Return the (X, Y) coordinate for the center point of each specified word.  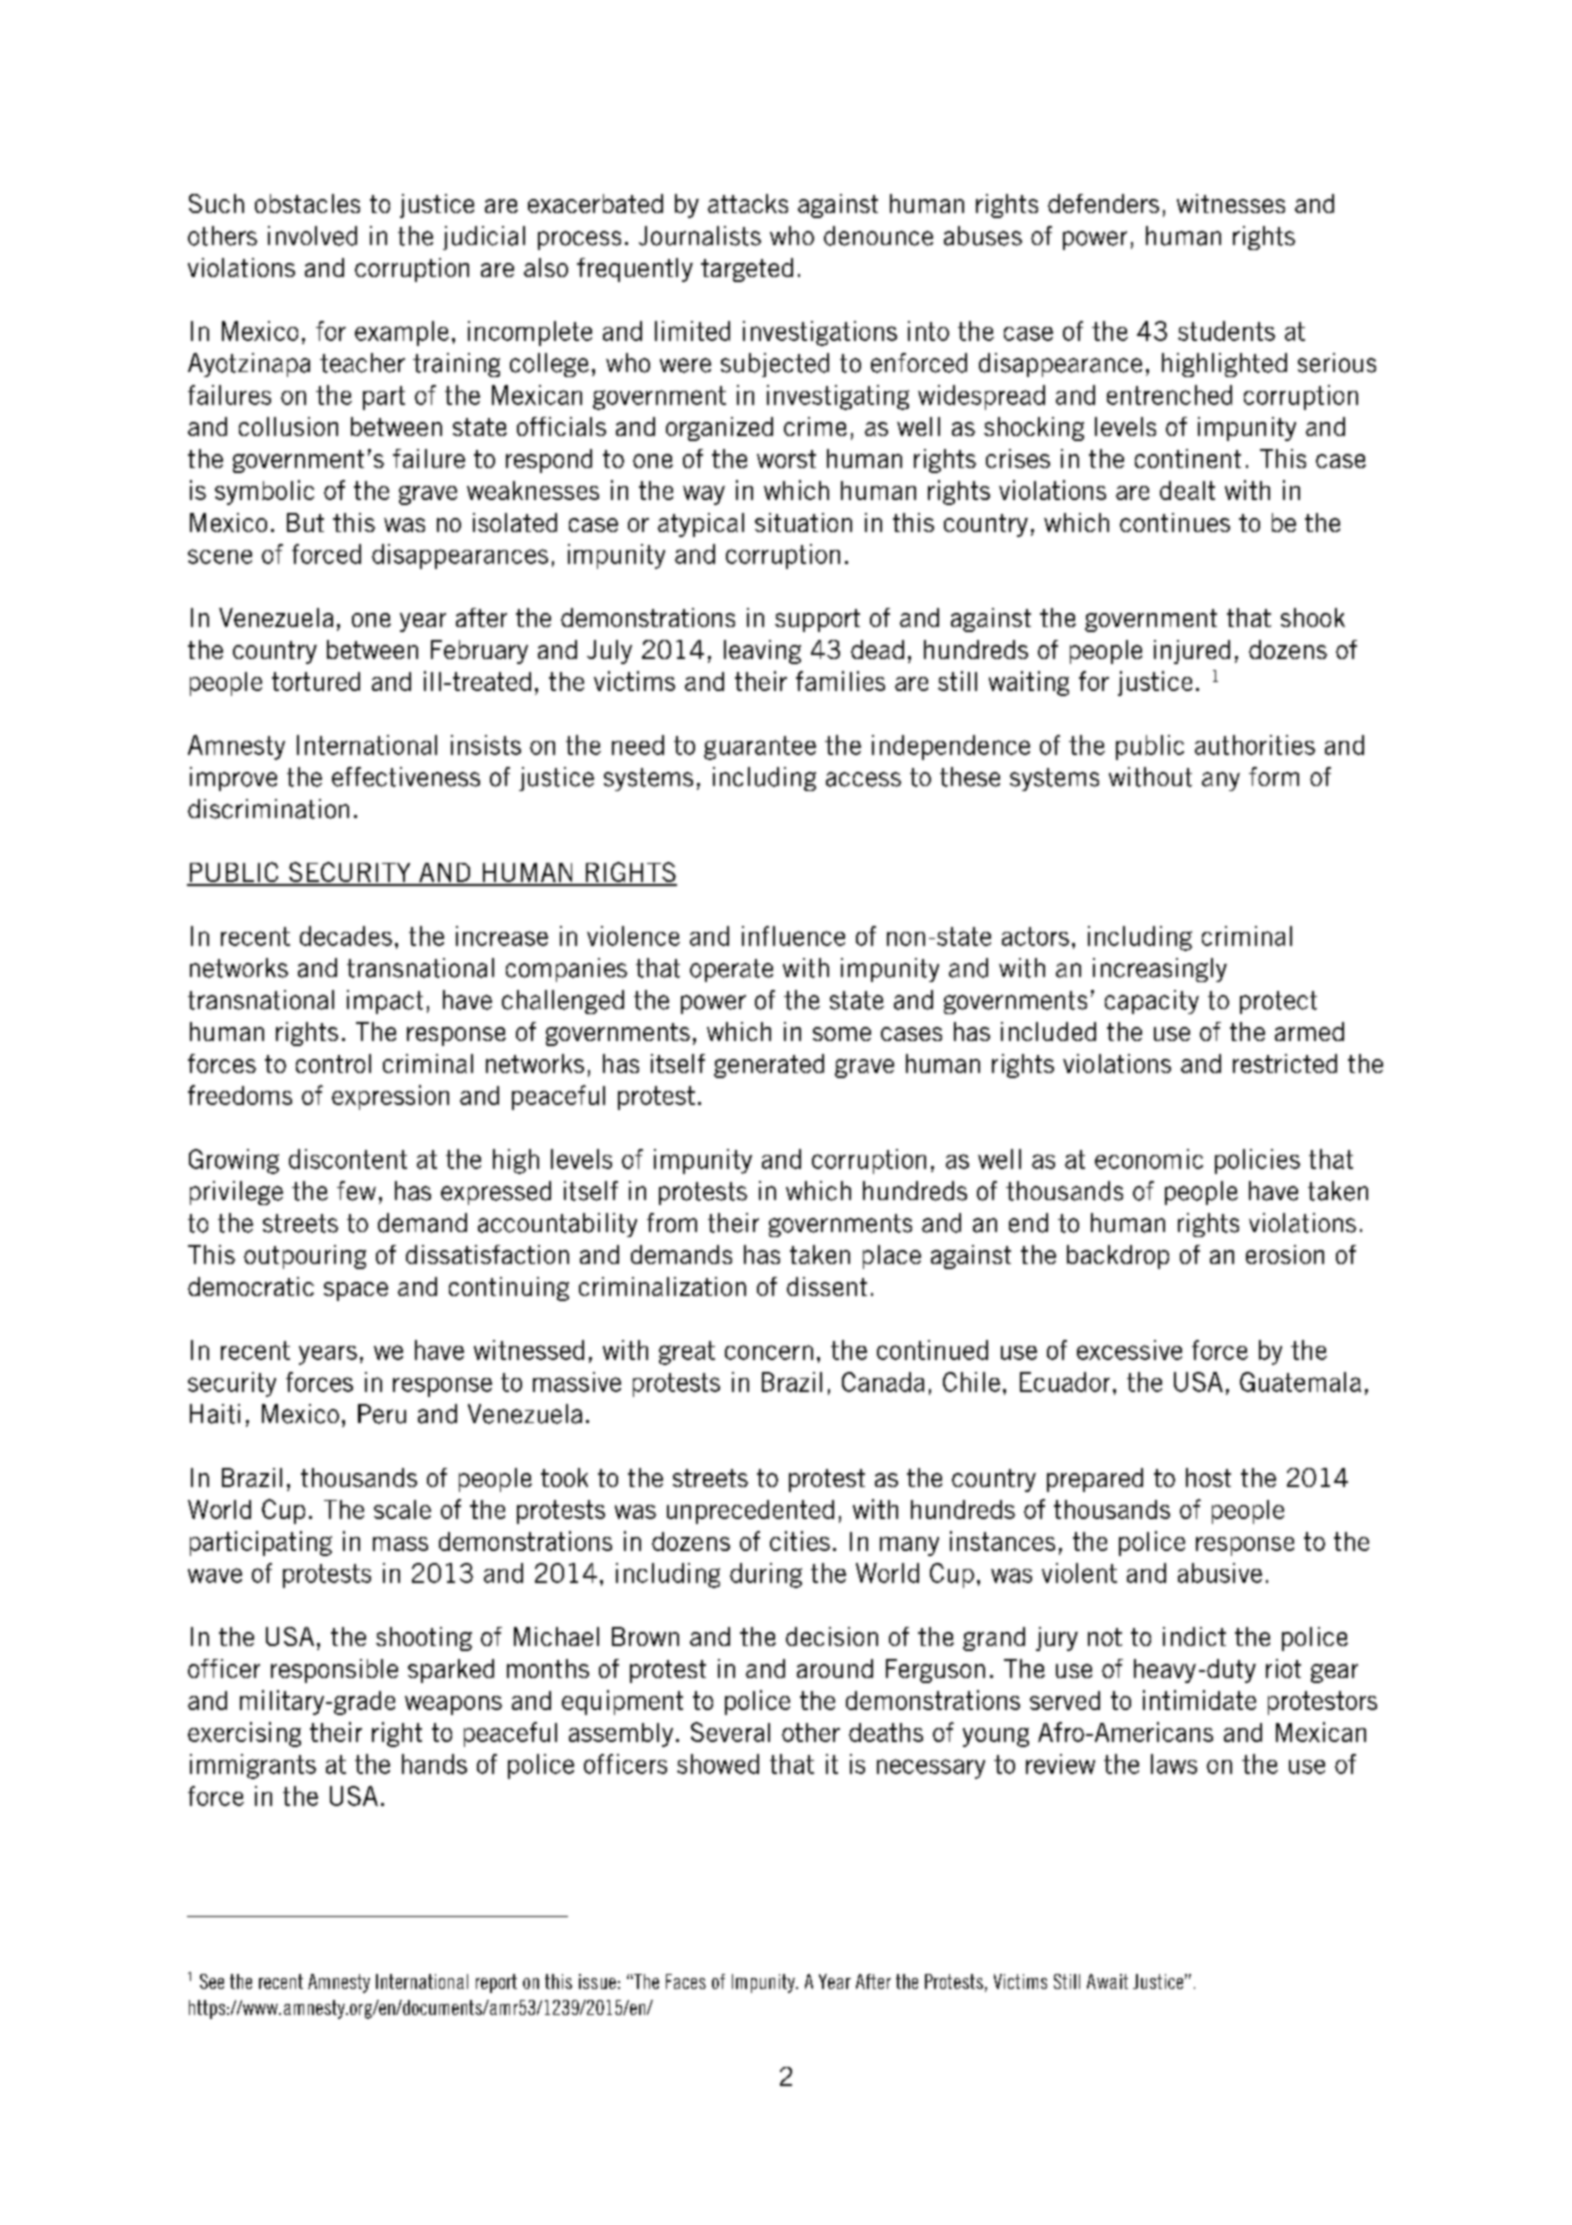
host (1208, 1477)
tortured (316, 681)
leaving (762, 652)
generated (769, 1066)
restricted (1285, 1063)
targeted (747, 270)
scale (402, 1509)
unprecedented (750, 1512)
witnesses (1231, 203)
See (212, 1981)
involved (312, 236)
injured (1192, 652)
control (333, 1063)
